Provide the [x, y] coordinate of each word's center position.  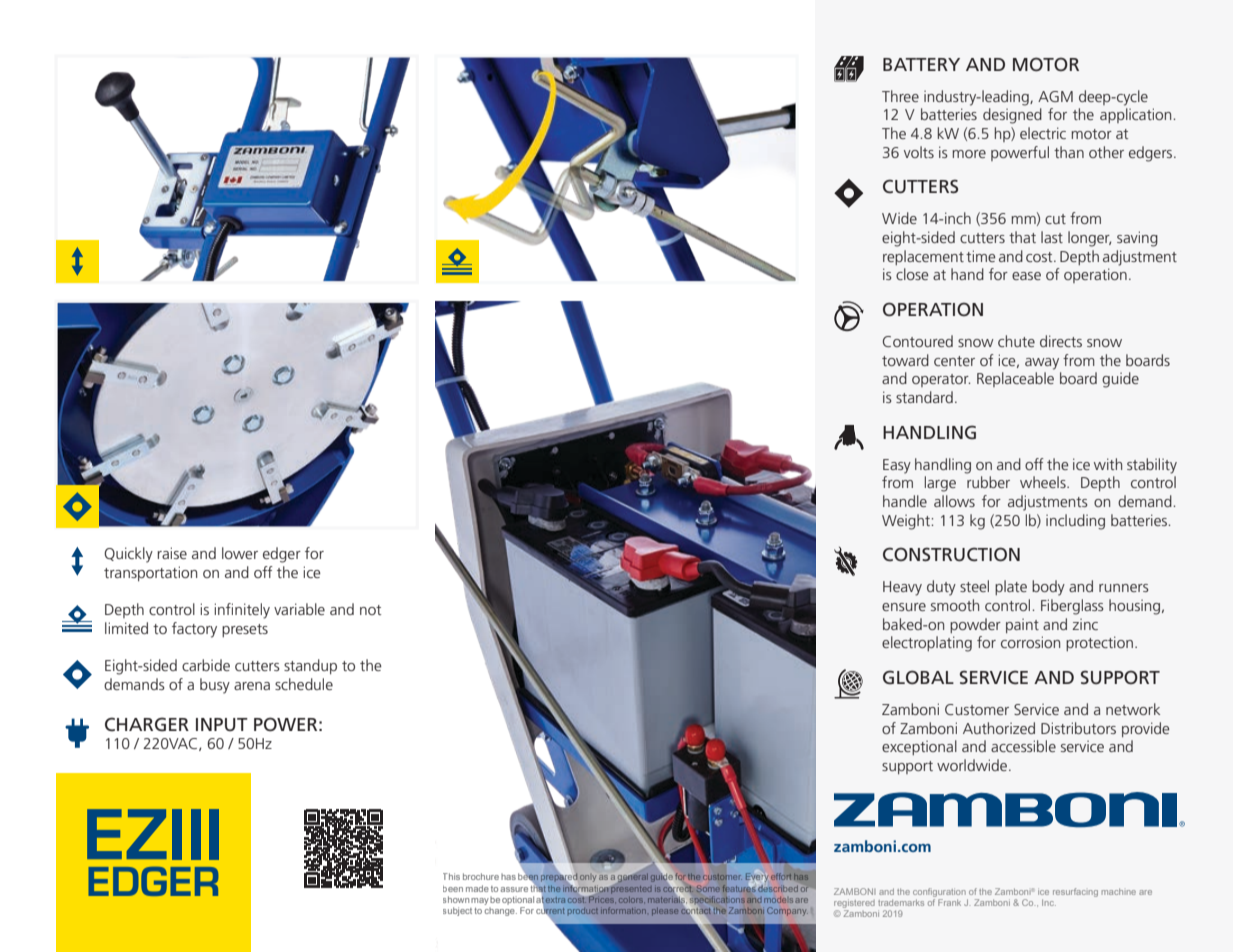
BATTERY [921, 64]
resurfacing [1075, 892]
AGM [1055, 96]
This [451, 876]
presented [630, 888]
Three [900, 96]
